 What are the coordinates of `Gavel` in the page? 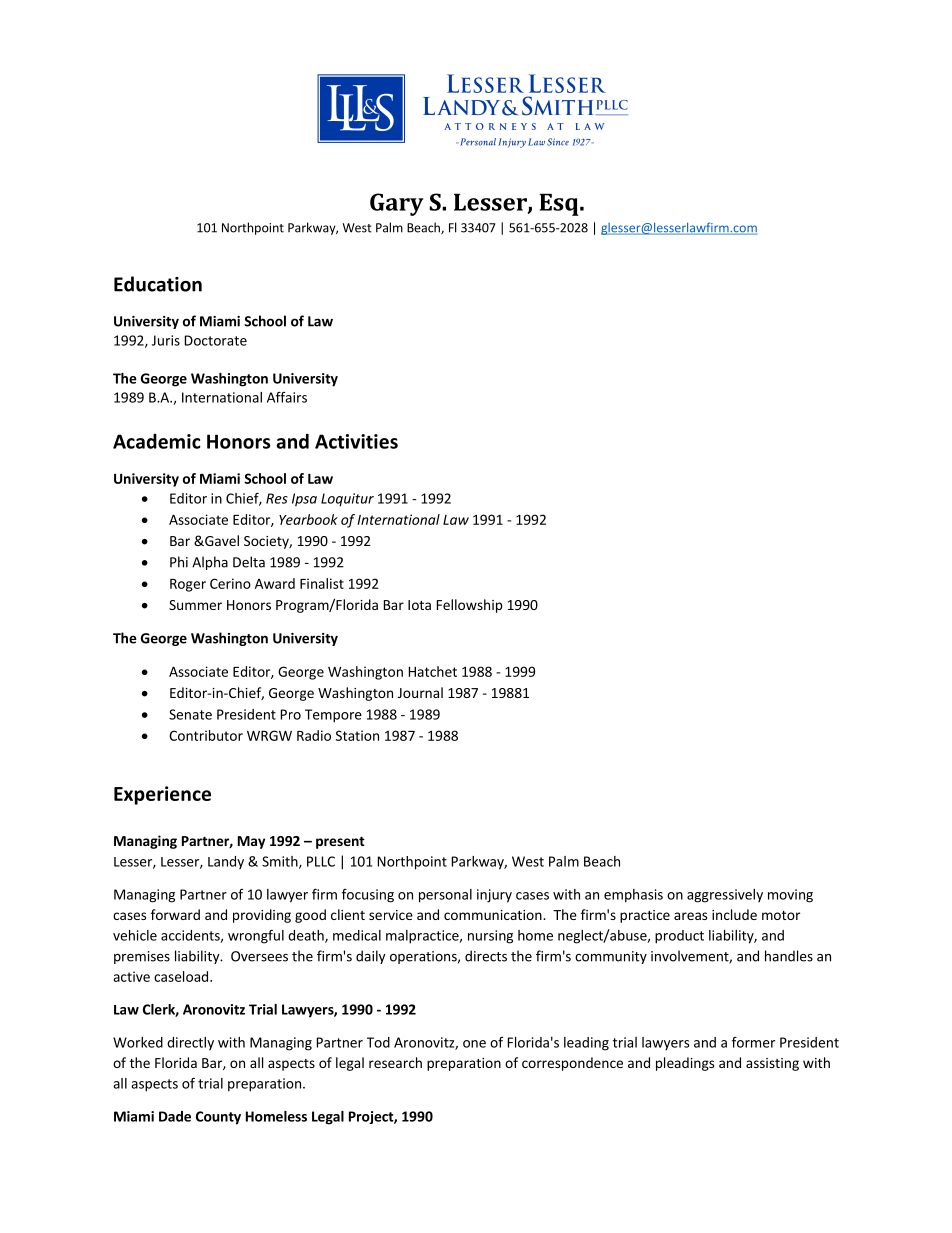 It's located at (221, 540).
